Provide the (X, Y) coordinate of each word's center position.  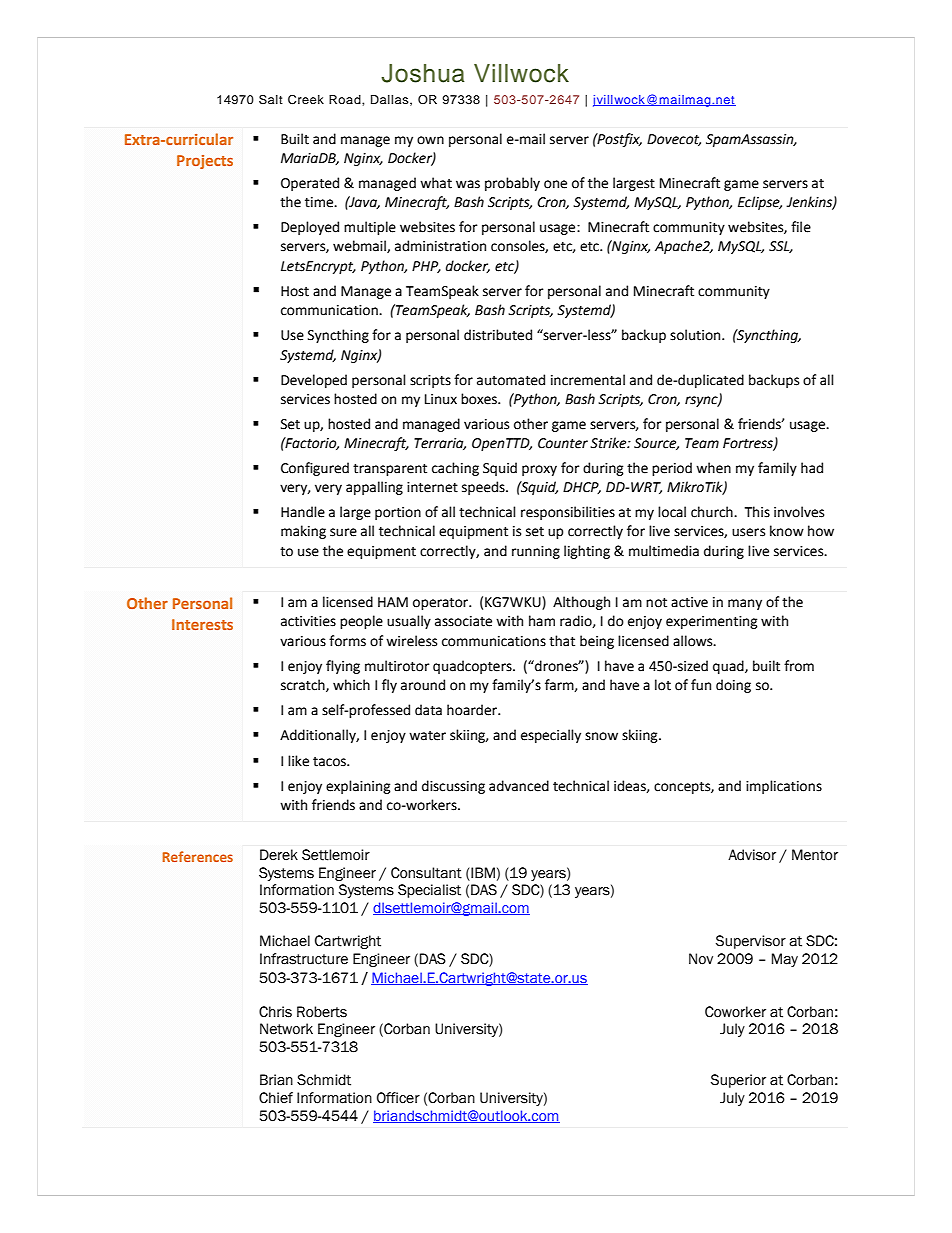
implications (784, 787)
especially (551, 736)
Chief (276, 1098)
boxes (480, 399)
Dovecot (674, 140)
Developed (314, 381)
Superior (738, 1081)
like (298, 761)
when (713, 468)
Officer (398, 1098)
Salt (271, 99)
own (430, 140)
